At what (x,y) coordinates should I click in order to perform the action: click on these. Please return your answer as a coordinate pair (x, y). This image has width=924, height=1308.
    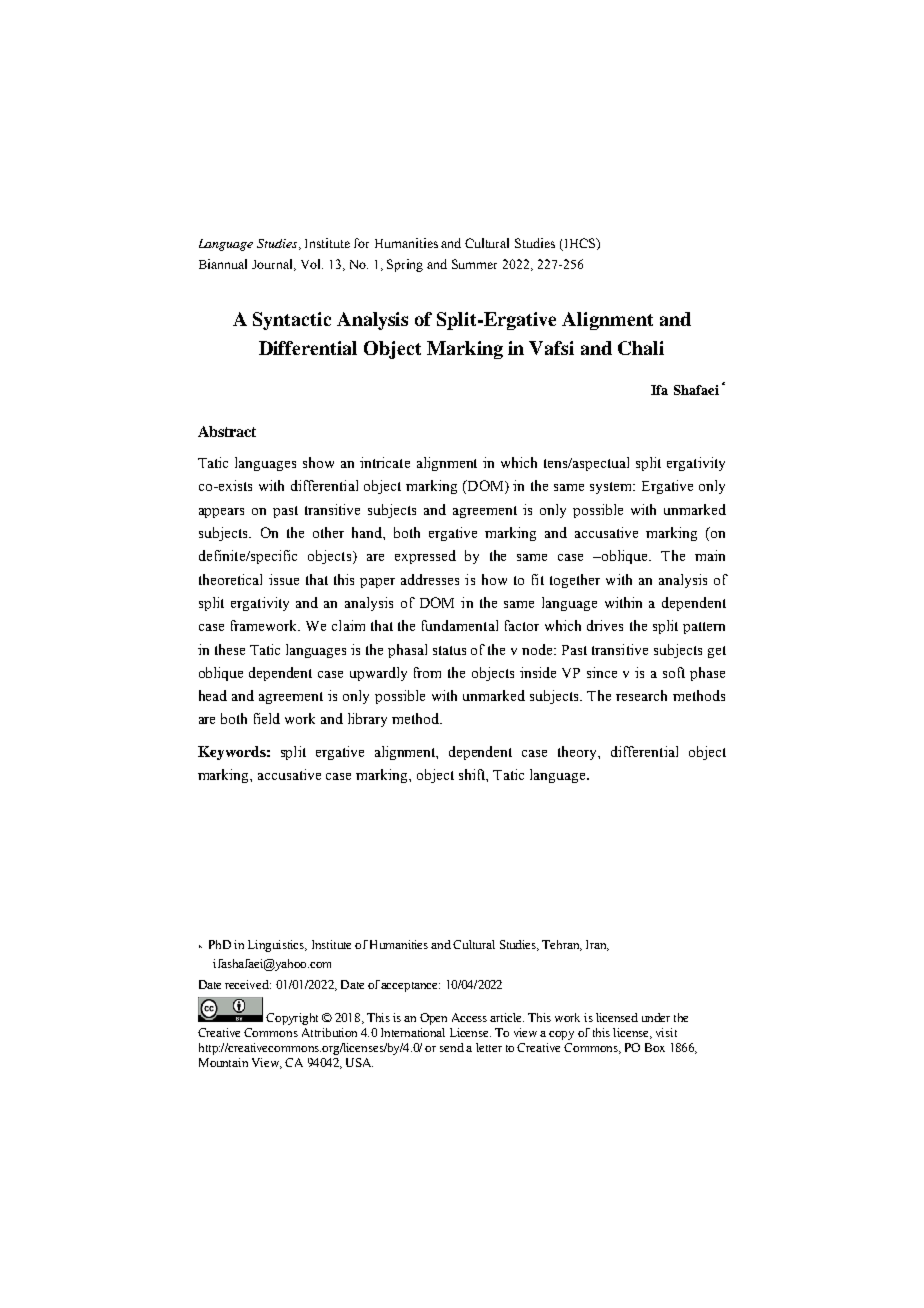
    Looking at the image, I should click on (230, 649).
